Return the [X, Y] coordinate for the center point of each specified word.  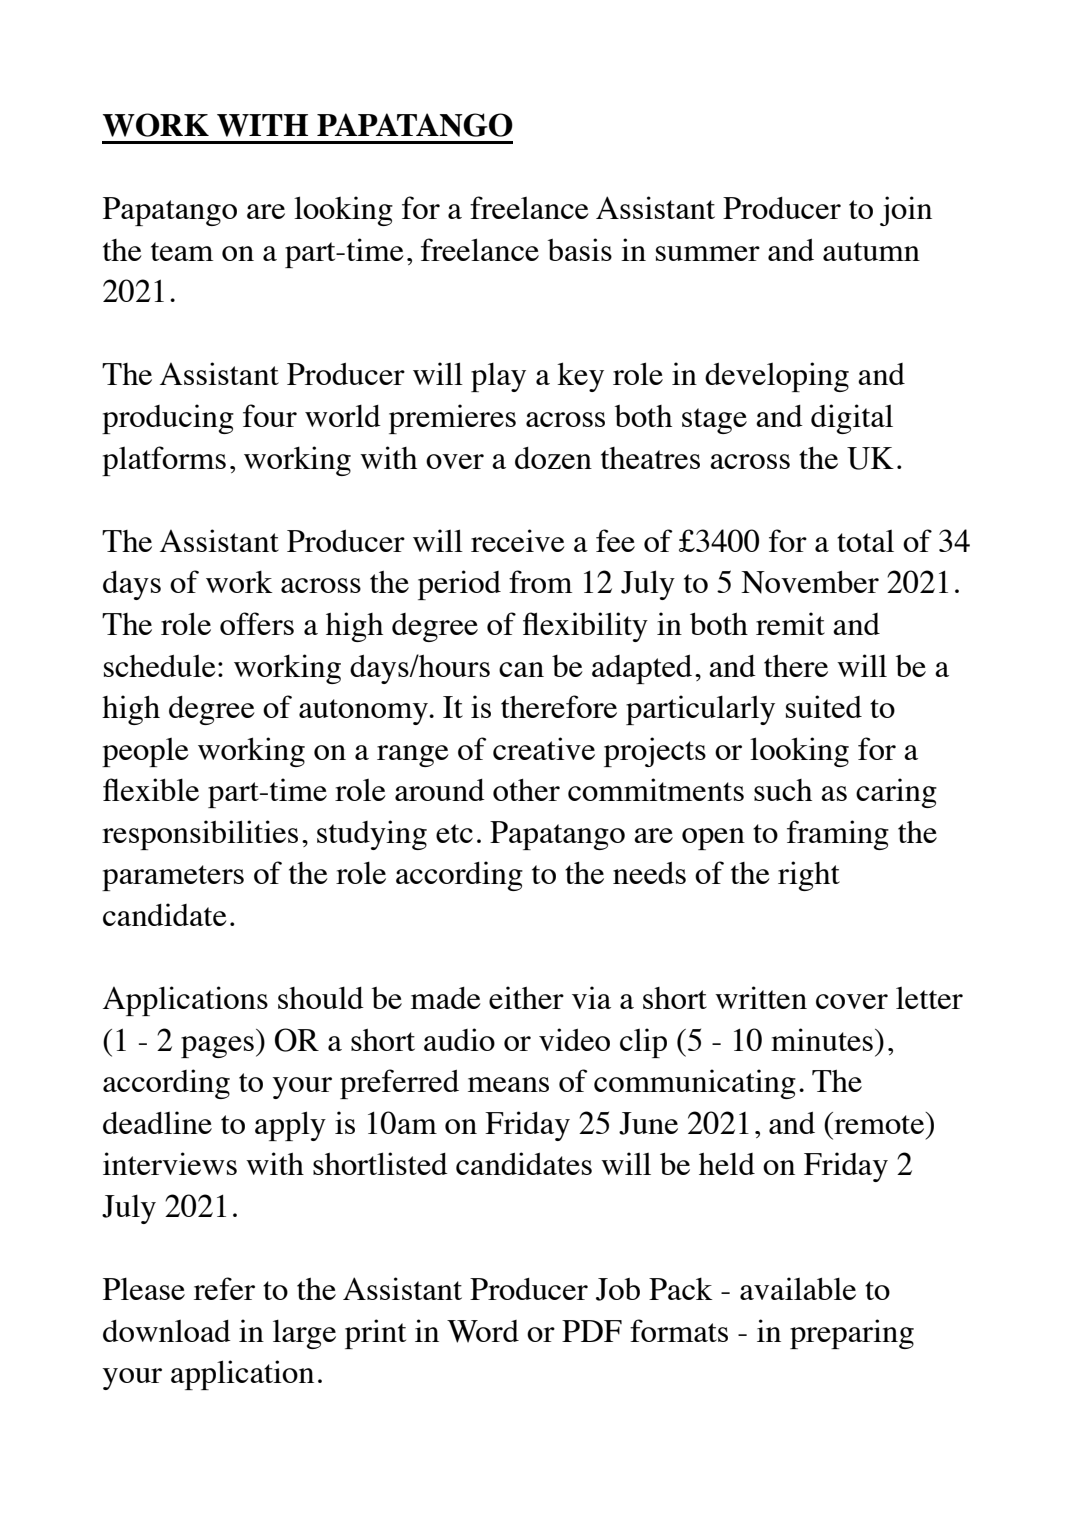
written [761, 997]
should [321, 997]
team [182, 251]
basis [580, 249]
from [540, 581]
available [798, 1288]
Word [483, 1331]
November [810, 582]
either [526, 997]
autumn [871, 251]
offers [257, 623]
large [304, 1334]
